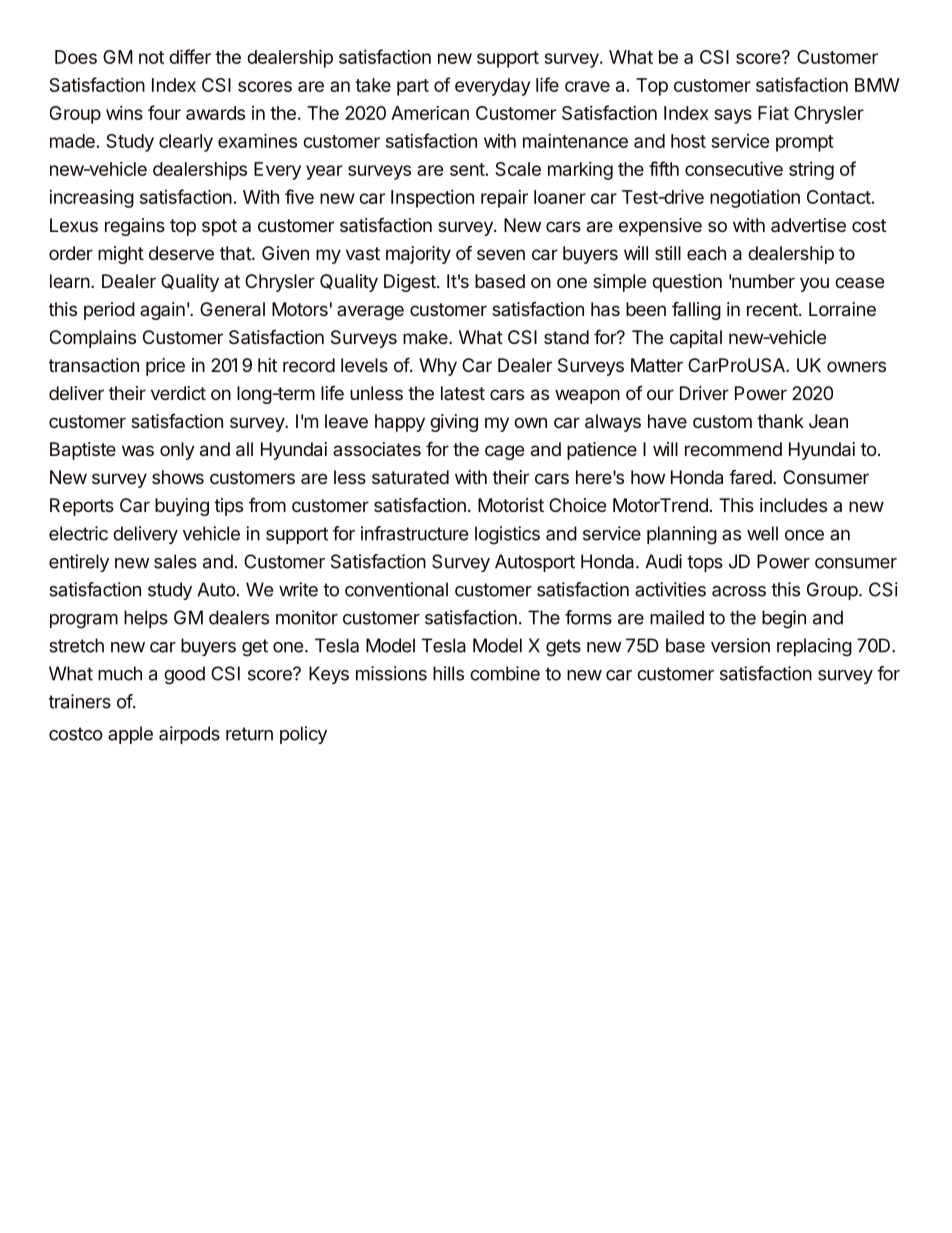 The height and width of the document is (1233, 952). Describe the element at coordinates (162, 311) in the document. I see `again` at that location.
